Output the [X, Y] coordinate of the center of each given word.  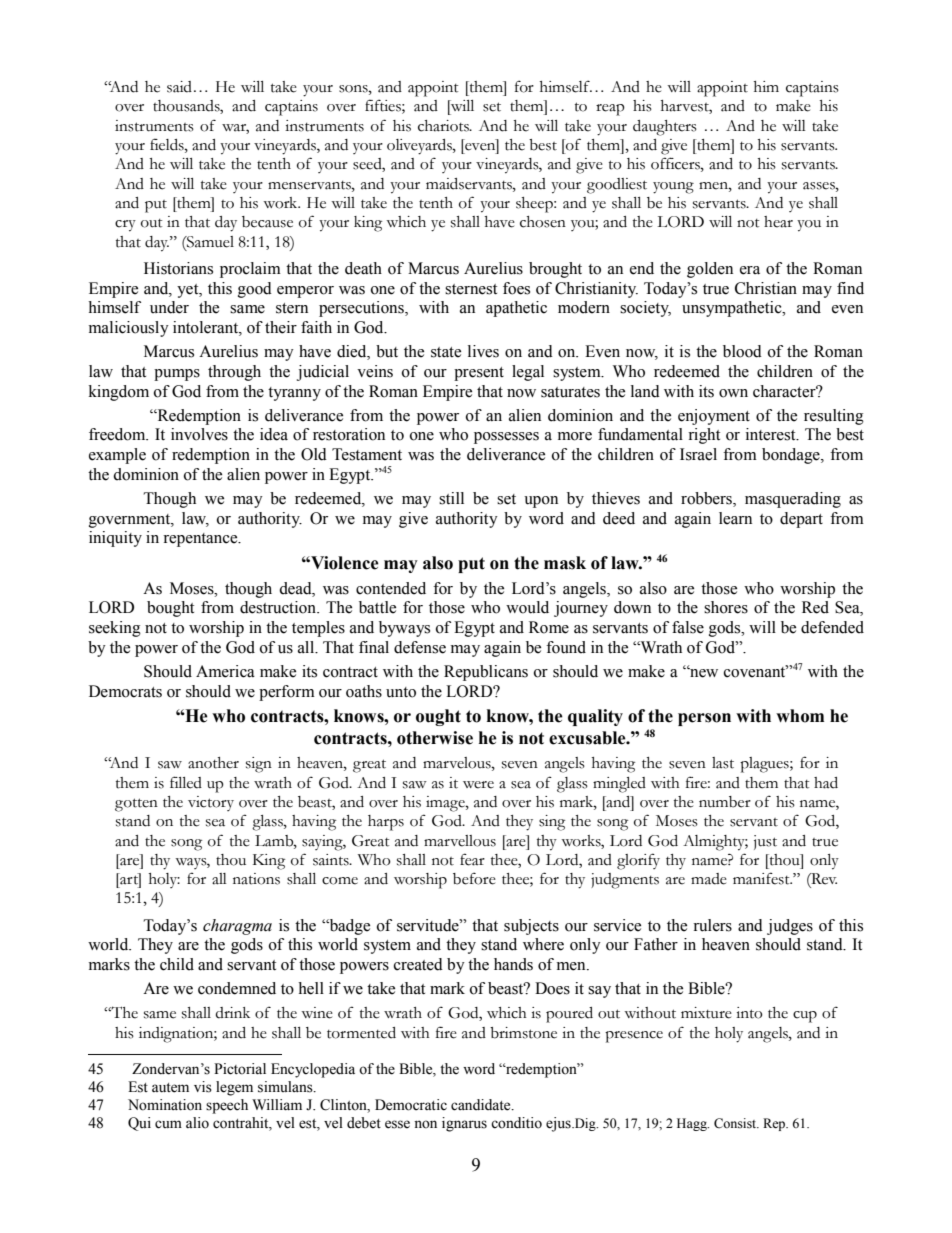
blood [742, 351]
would [527, 607]
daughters [665, 128]
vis [203, 1087]
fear [472, 859]
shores [726, 607]
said [179, 87]
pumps [177, 375]
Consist [736, 1123]
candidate [482, 1105]
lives [483, 351]
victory [211, 803]
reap [610, 110]
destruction [279, 607]
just [765, 842]
